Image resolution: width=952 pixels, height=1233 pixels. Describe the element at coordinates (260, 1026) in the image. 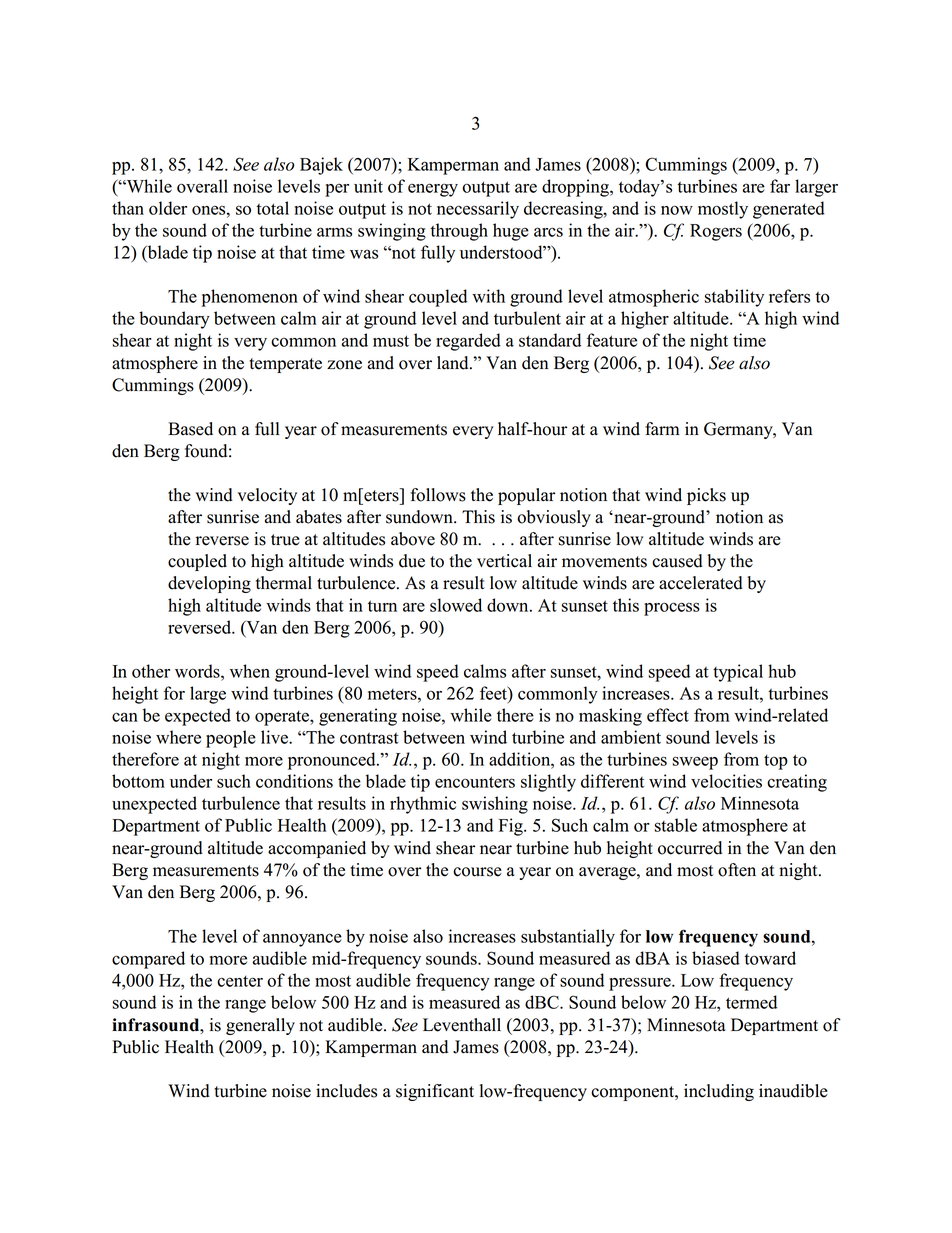

I see `generally` at that location.
